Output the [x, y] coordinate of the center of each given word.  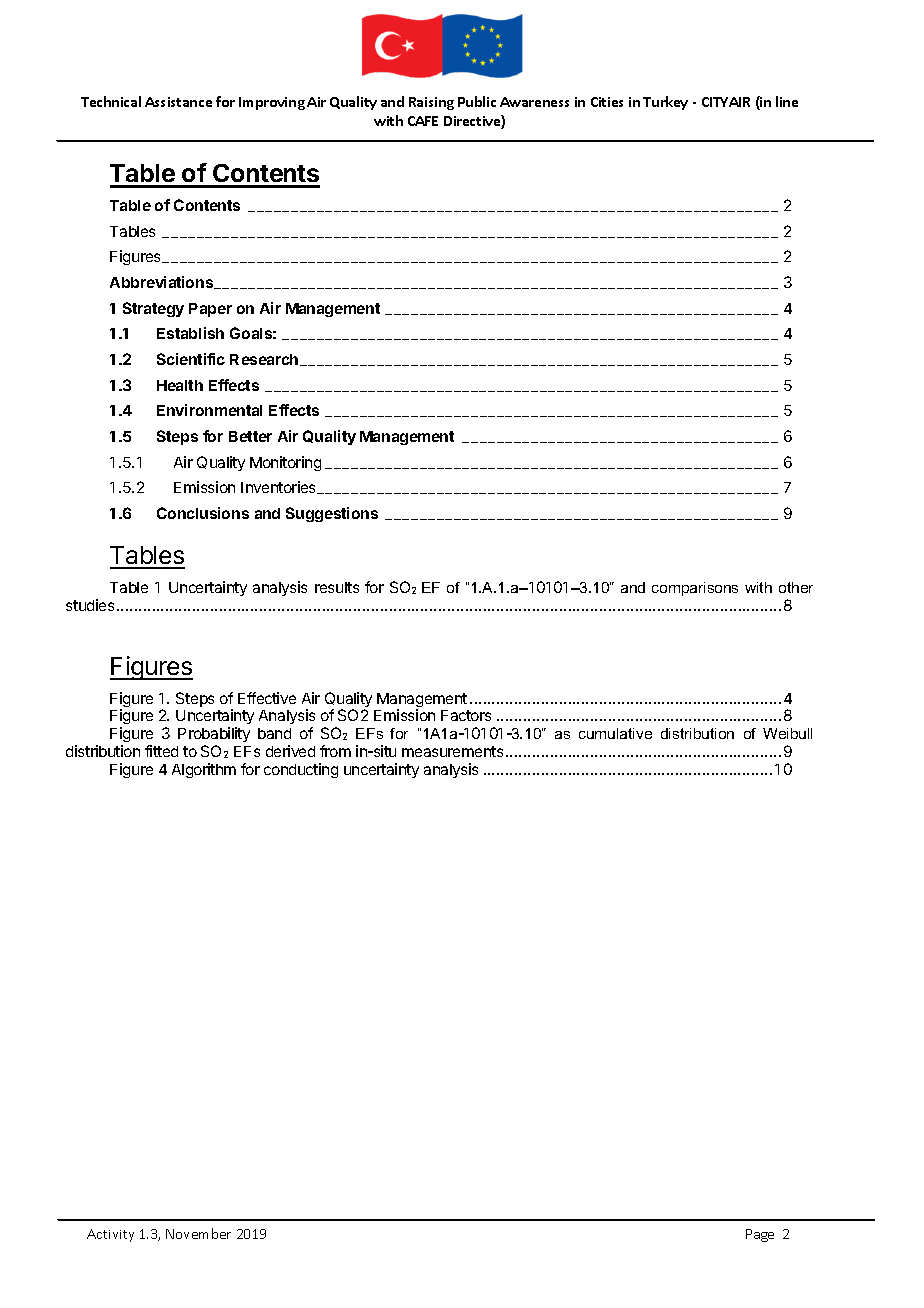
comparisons [695, 589]
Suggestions [332, 514]
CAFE [423, 121]
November [198, 1233]
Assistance [178, 102]
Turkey [665, 103]
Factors [466, 715]
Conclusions [203, 513]
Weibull [787, 733]
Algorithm [204, 770]
